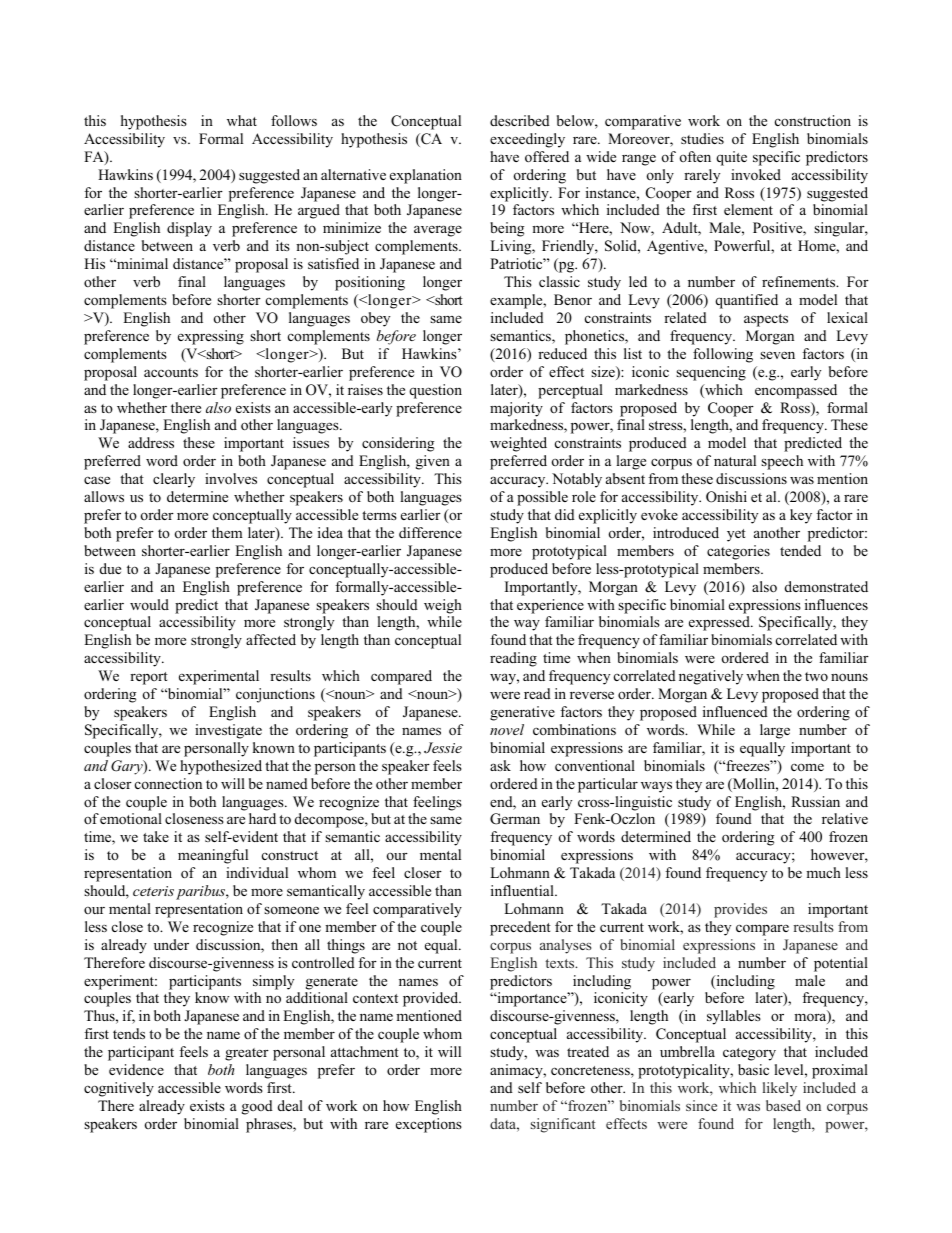 The width and height of the screenshot is (952, 1233). What do you see at coordinates (550, 606) in the screenshot?
I see `experience` at bounding box center [550, 606].
